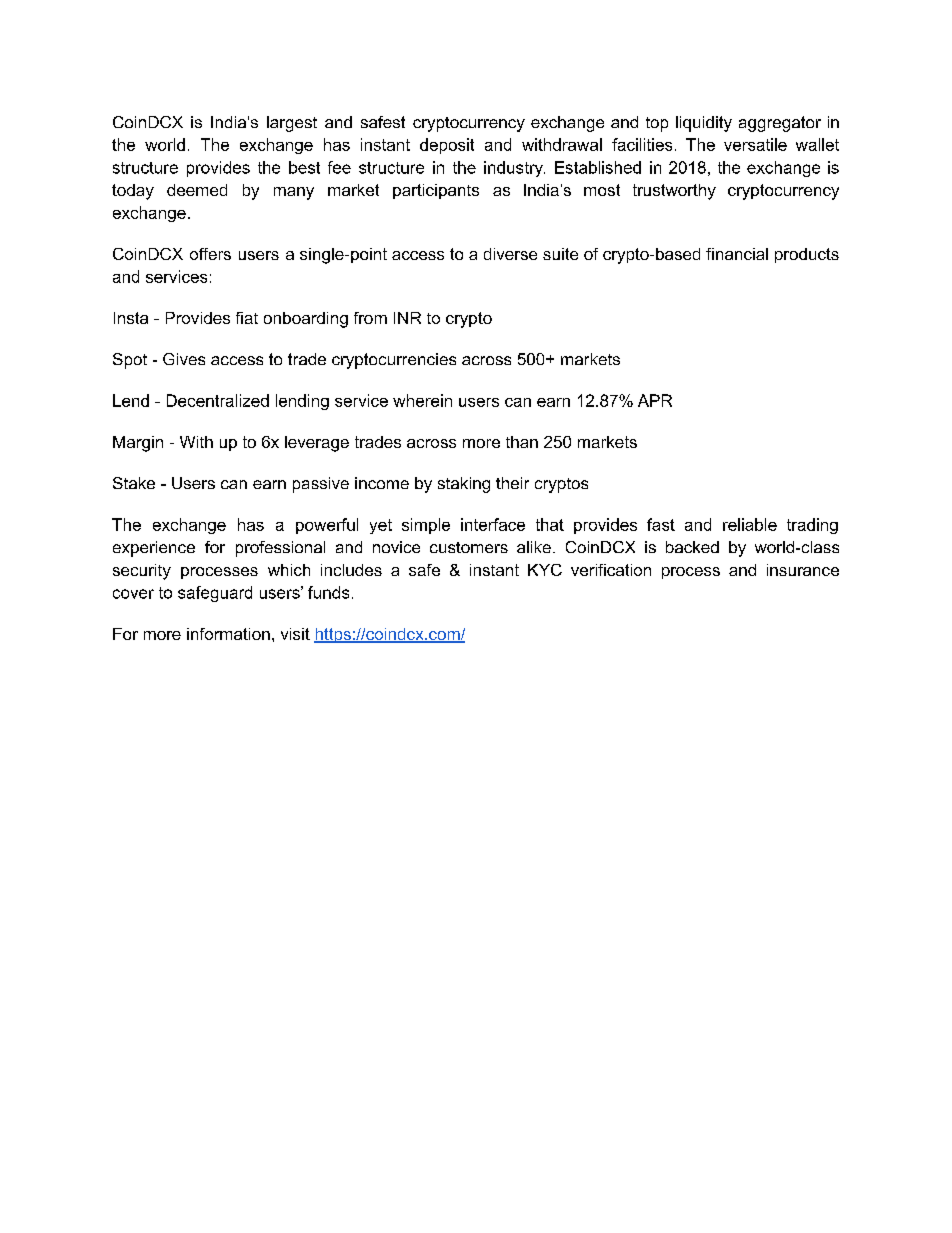 This screenshot has width=952, height=1233. Describe the element at coordinates (545, 570) in the screenshot. I see `KYC` at that location.
